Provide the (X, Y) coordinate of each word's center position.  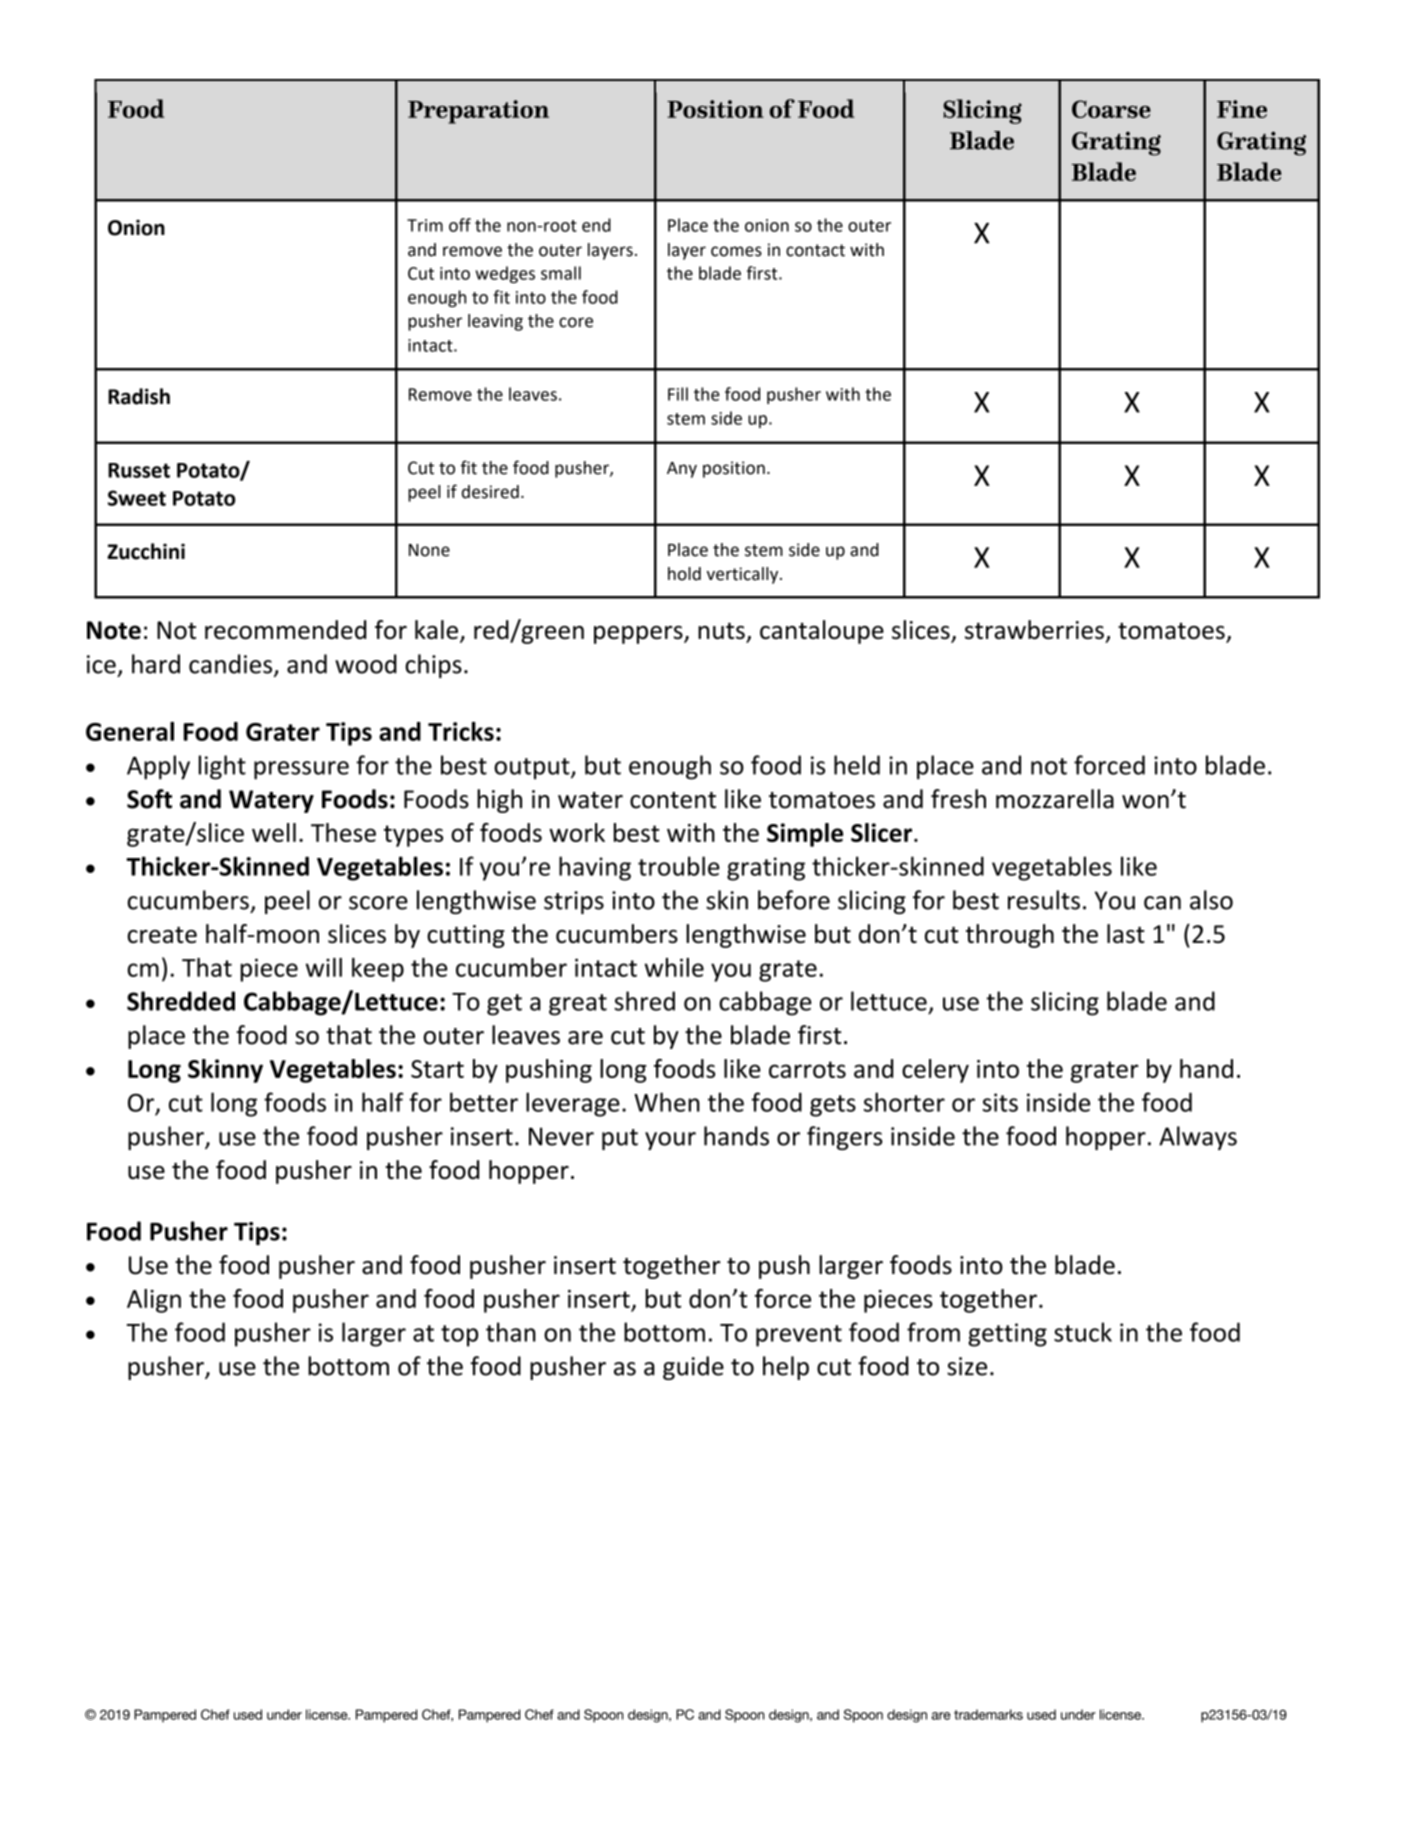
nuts (721, 630)
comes (736, 251)
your (670, 1141)
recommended (285, 629)
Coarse (1111, 109)
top (459, 1336)
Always (1198, 1138)
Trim (425, 225)
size (967, 1366)
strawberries (1034, 629)
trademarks (988, 1714)
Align (154, 1301)
